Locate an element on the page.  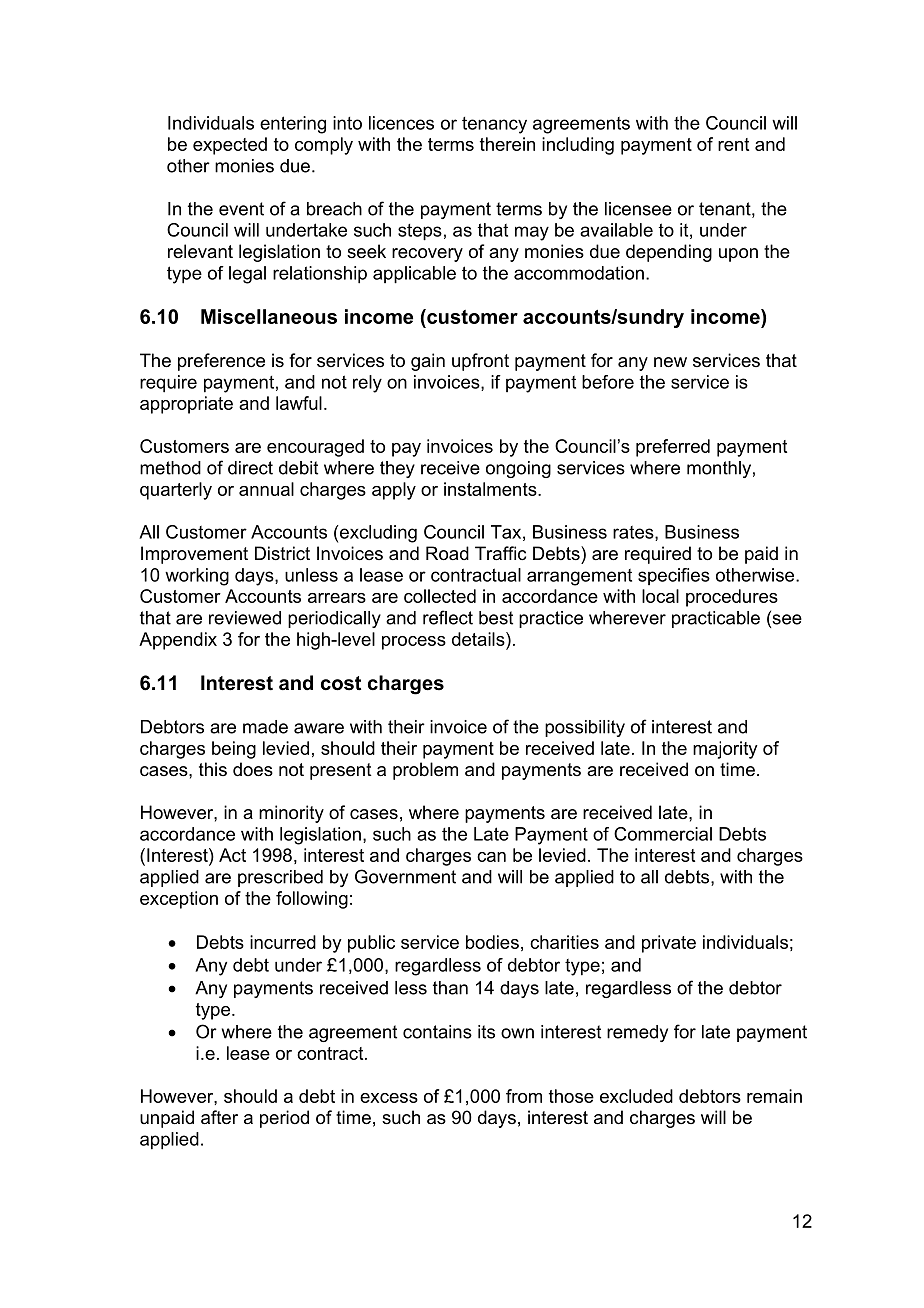
problem is located at coordinates (425, 771).
